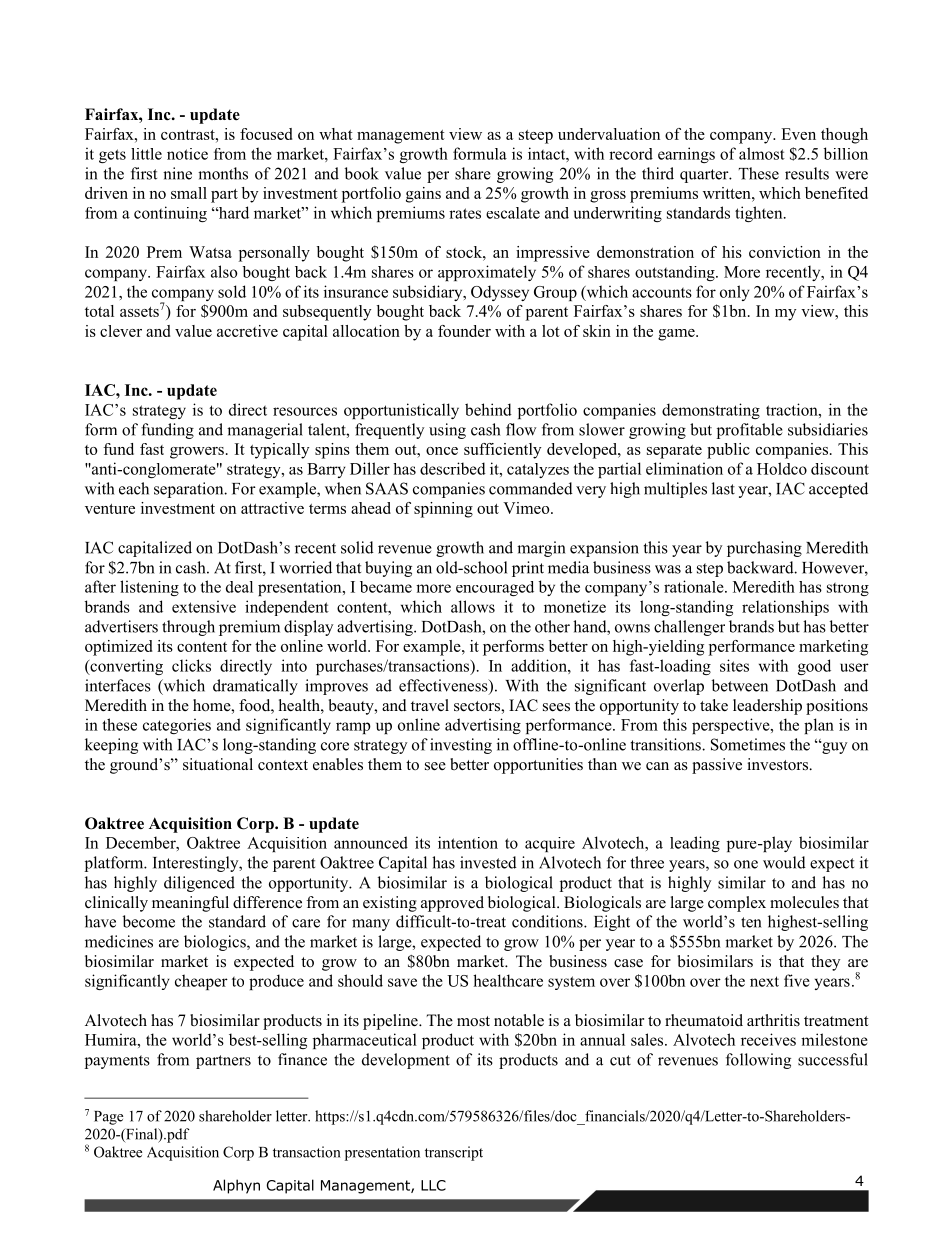 This document has height=1233, width=952. Describe the element at coordinates (807, 173) in the document. I see `results` at that location.
